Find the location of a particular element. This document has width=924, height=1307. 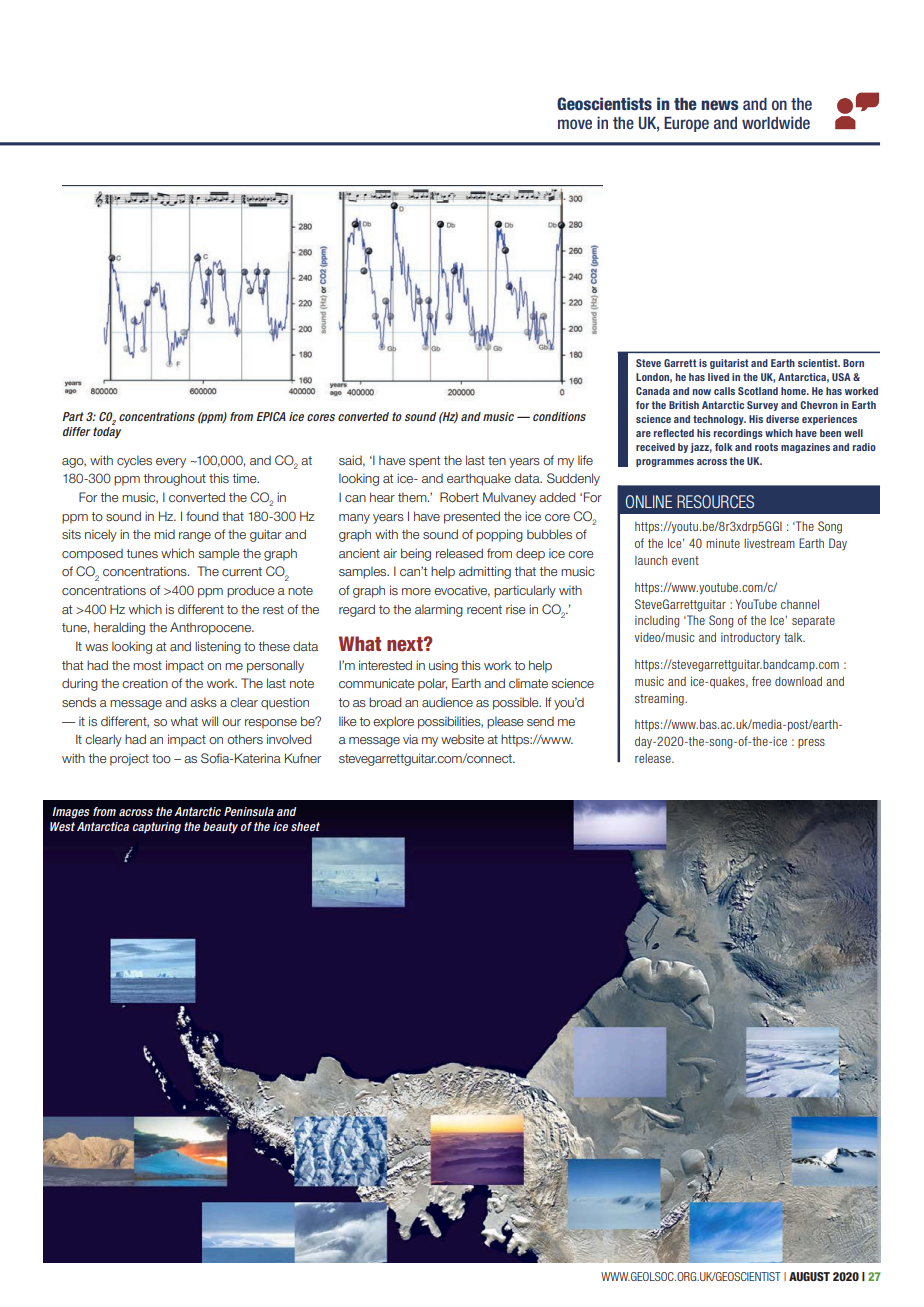

Anthropocene is located at coordinates (211, 628).
